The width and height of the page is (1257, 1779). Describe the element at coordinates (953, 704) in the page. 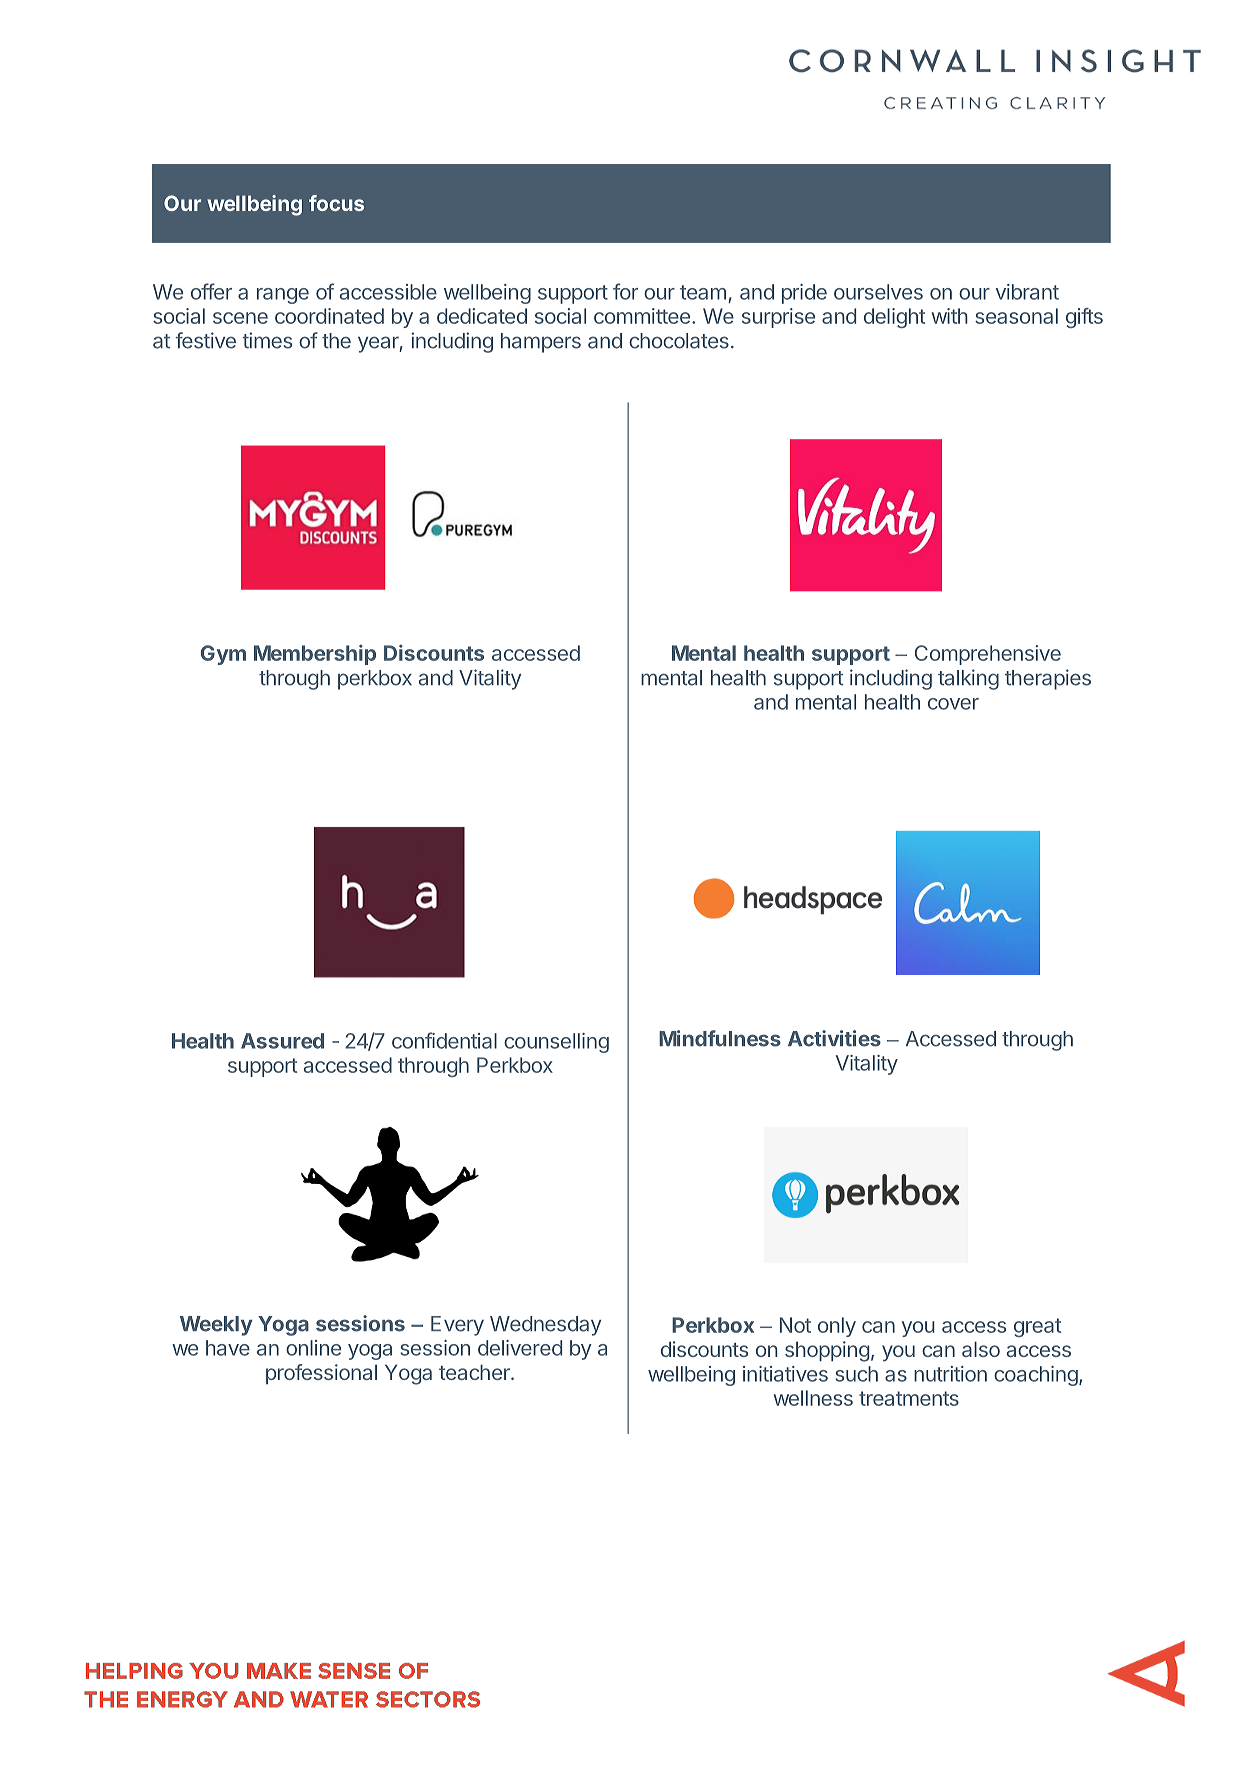

I see `cover` at that location.
